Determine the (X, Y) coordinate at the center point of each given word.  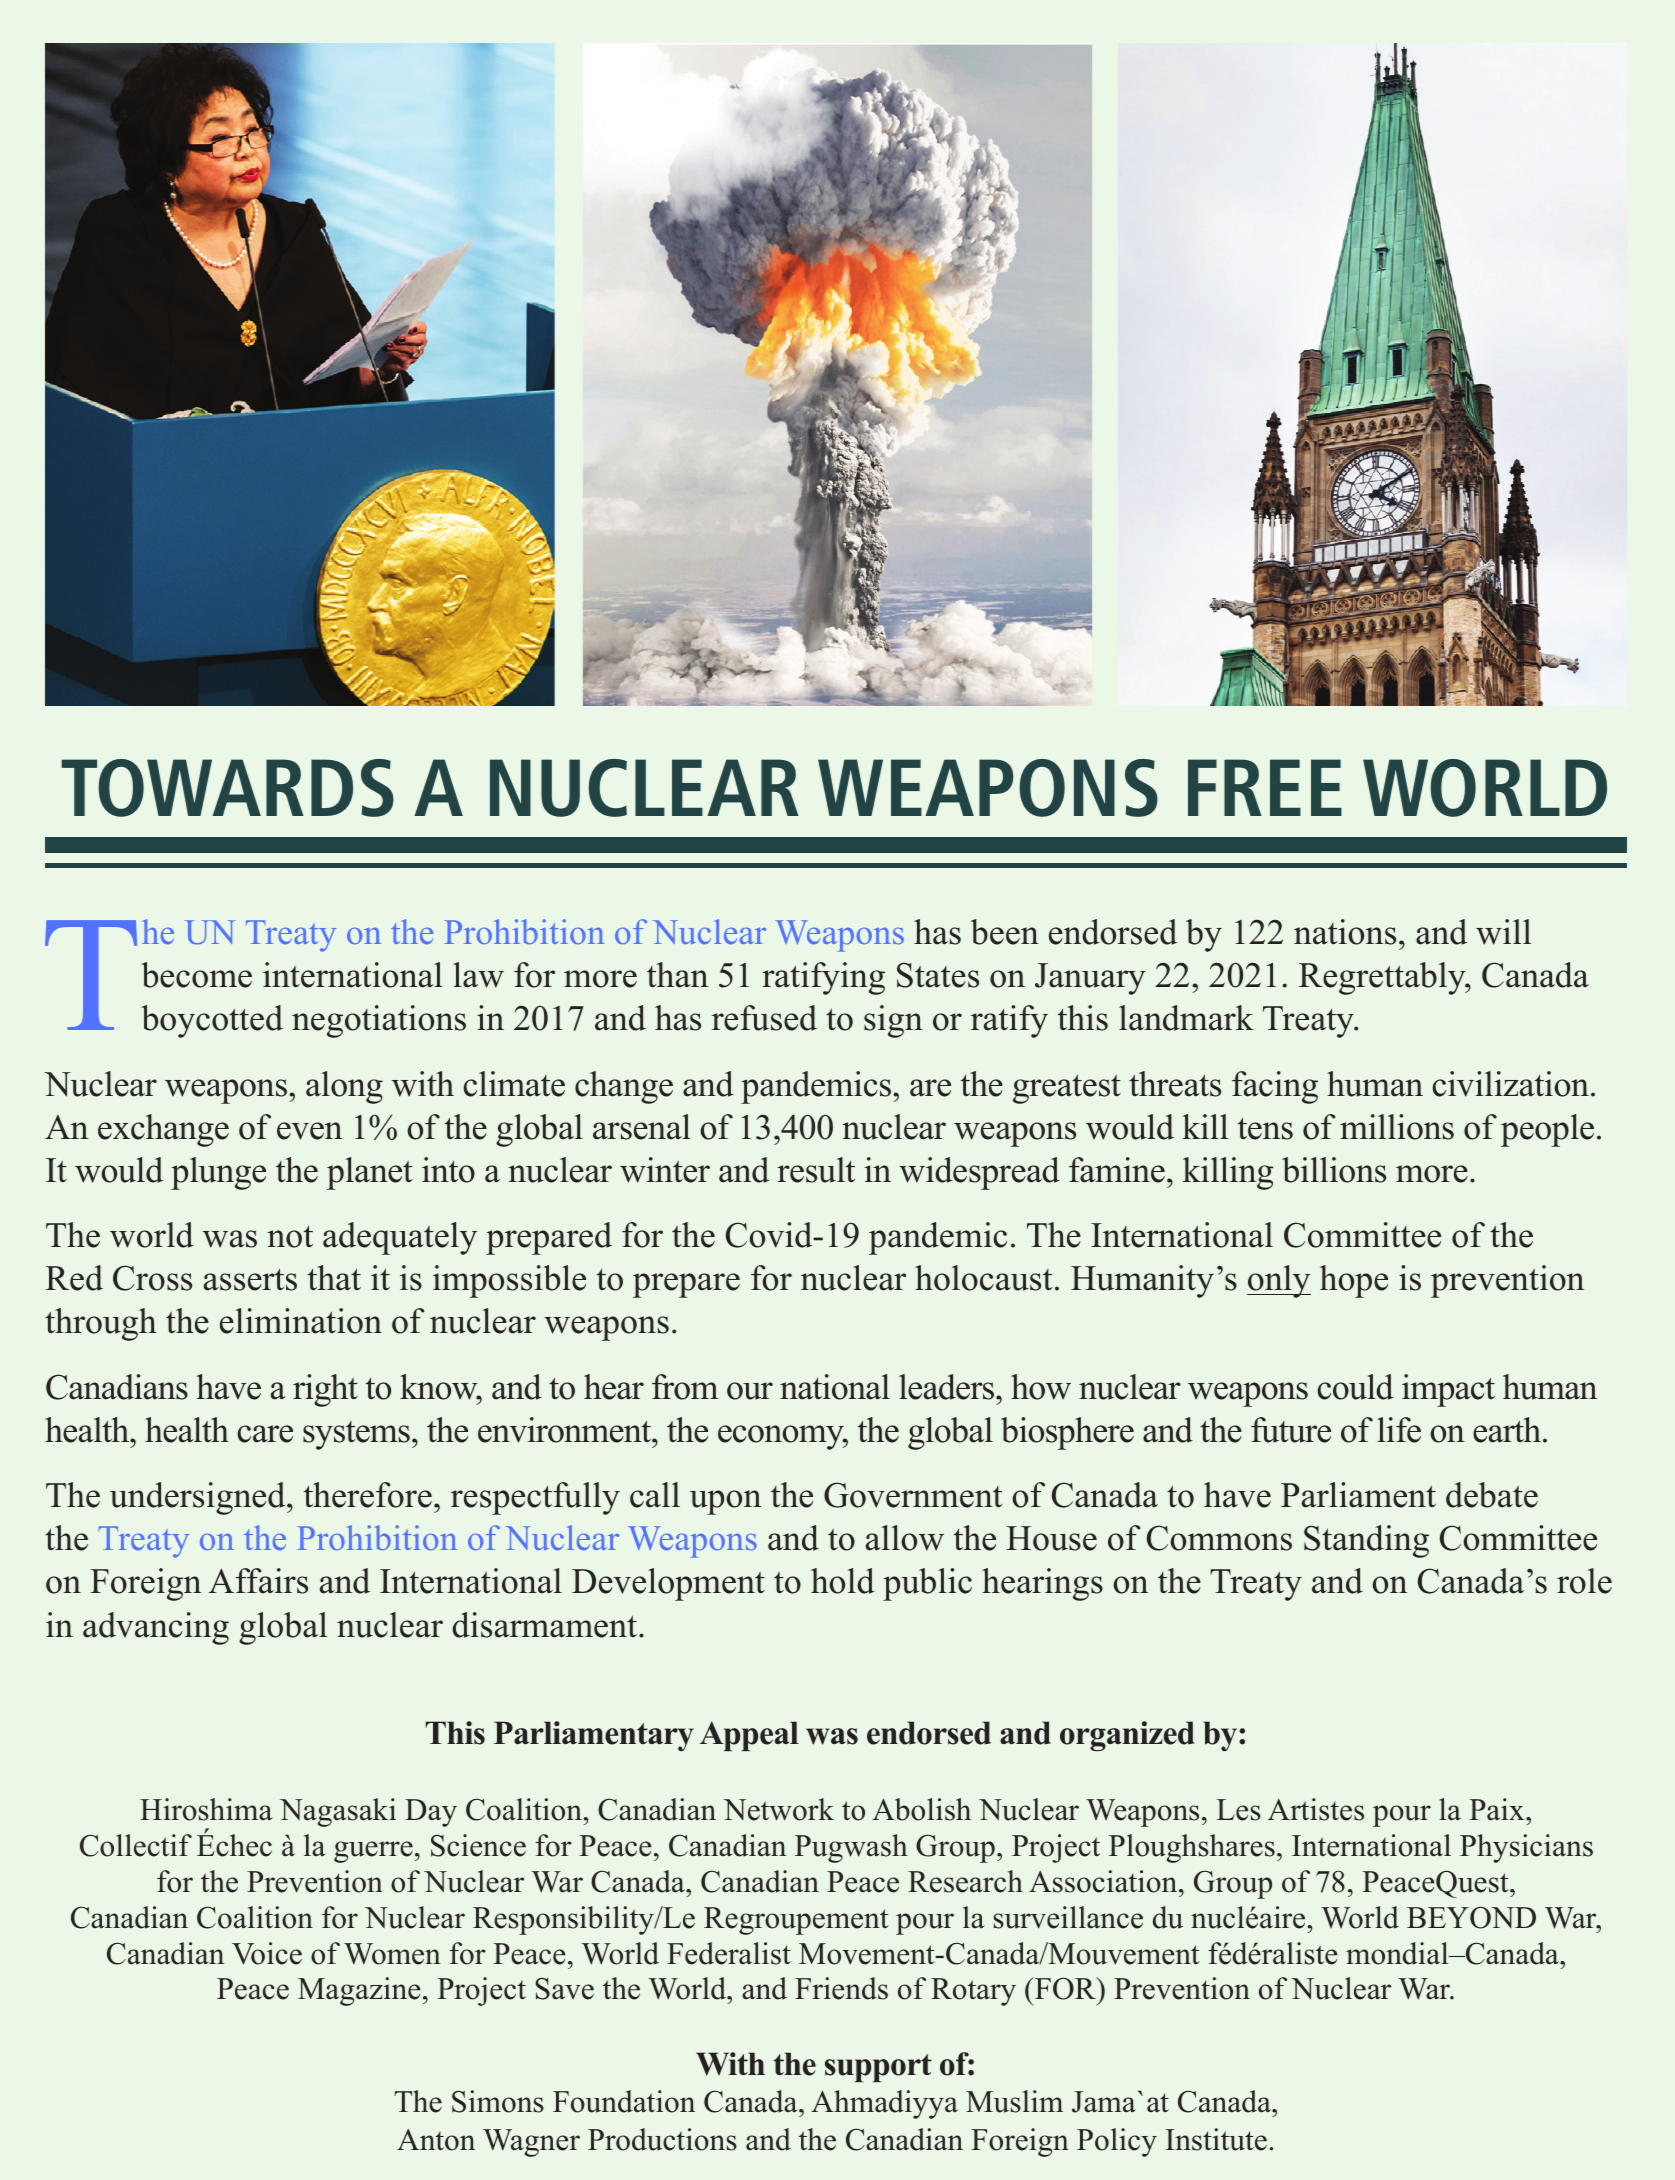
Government (913, 1495)
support (878, 2068)
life (1399, 1430)
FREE (1265, 787)
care (265, 1434)
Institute (1216, 2139)
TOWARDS (227, 788)
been (1005, 932)
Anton (436, 2140)
